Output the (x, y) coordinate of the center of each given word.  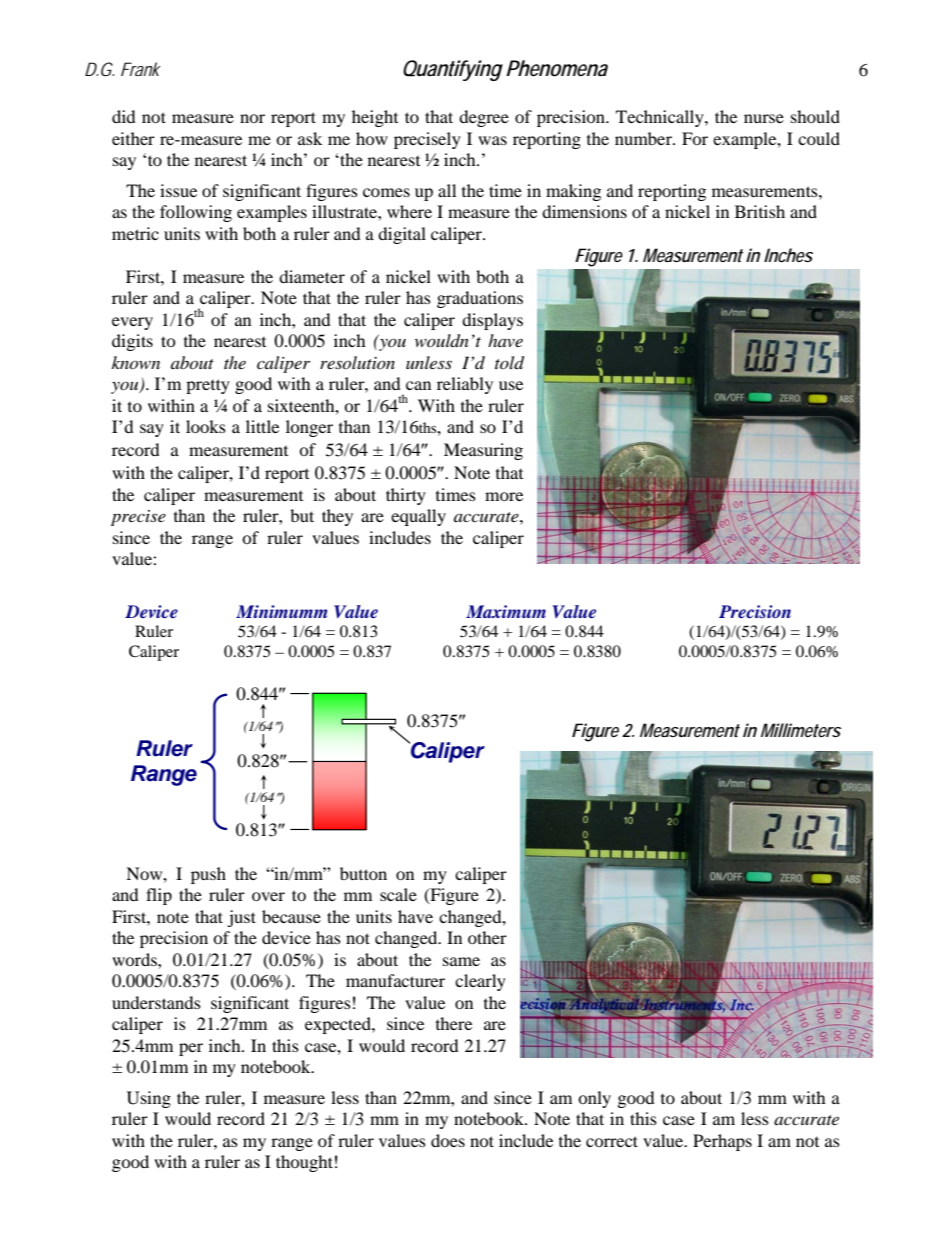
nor (252, 118)
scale (398, 894)
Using (149, 1099)
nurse (764, 118)
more (504, 496)
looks (206, 426)
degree (484, 118)
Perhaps (722, 1142)
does (448, 1140)
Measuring (483, 451)
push (208, 875)
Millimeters (801, 730)
